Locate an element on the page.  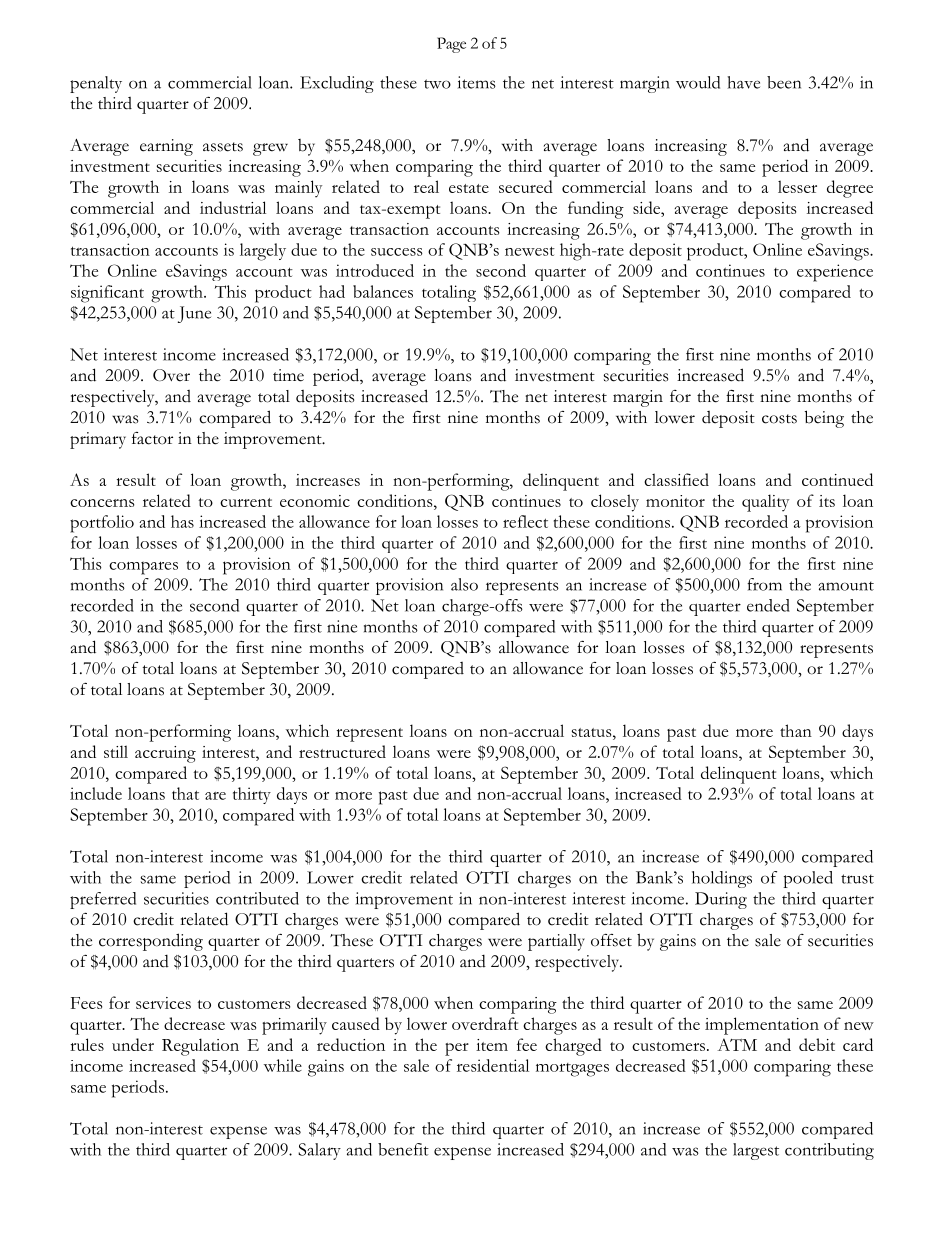
than is located at coordinates (796, 730).
